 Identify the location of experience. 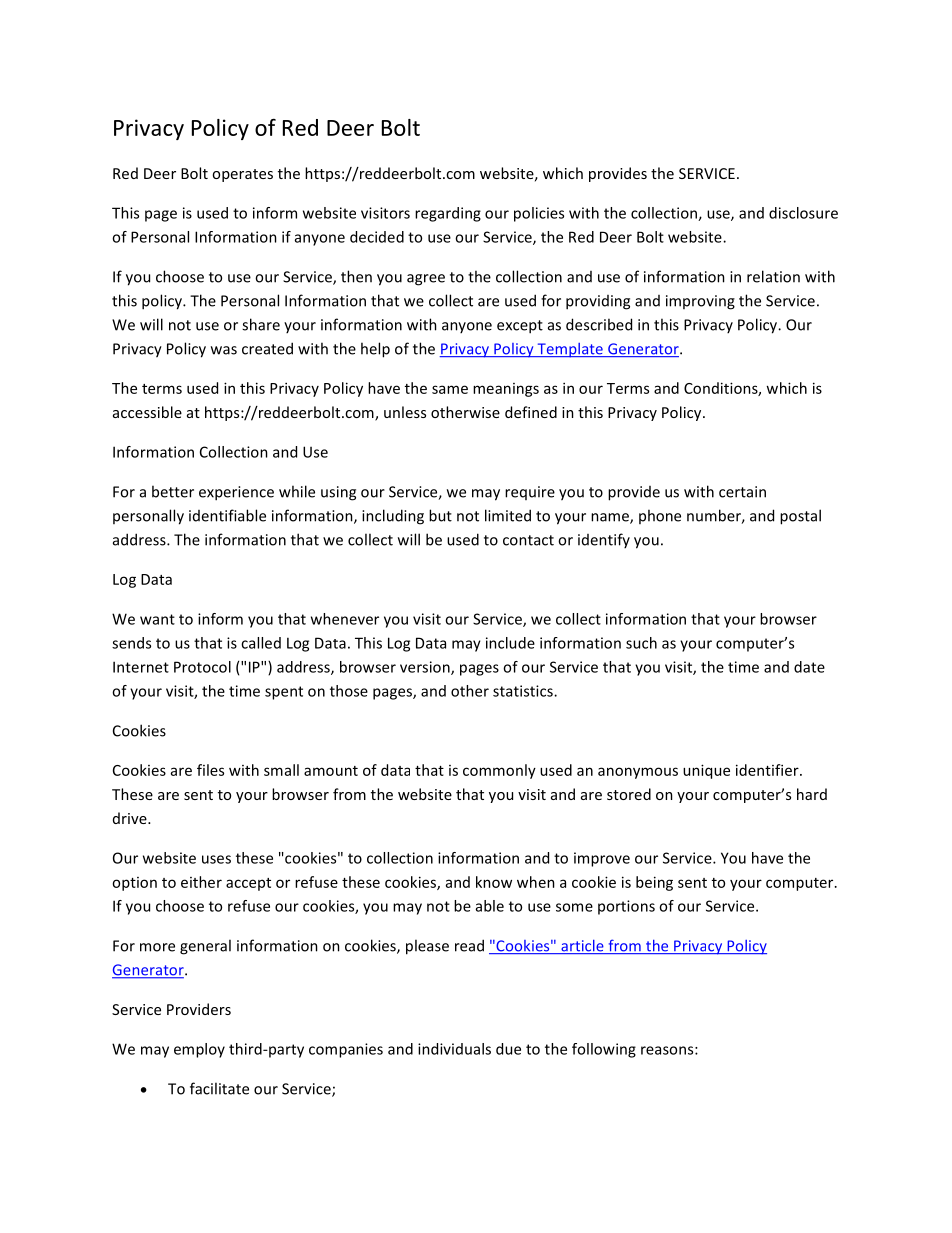
(236, 493).
